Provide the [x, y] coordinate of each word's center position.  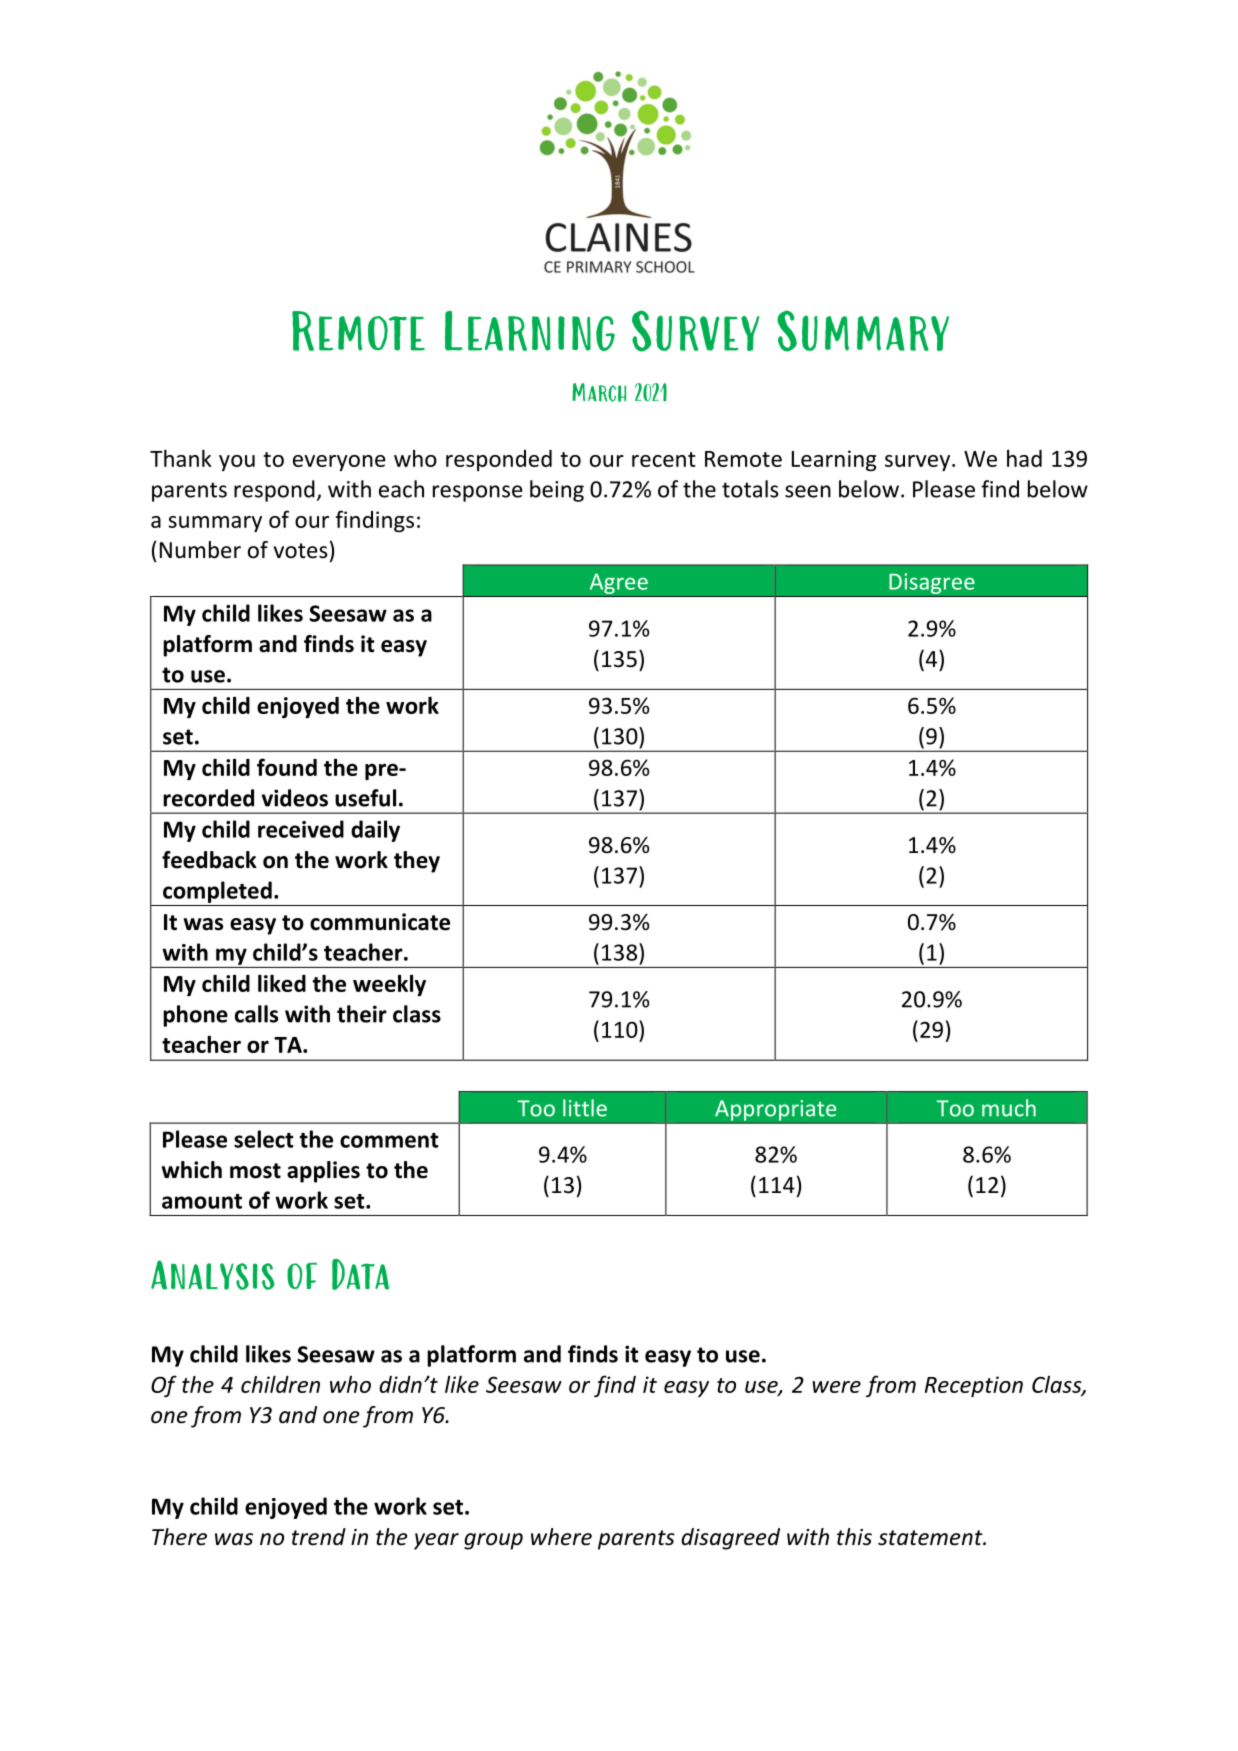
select [263, 1139]
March [599, 392]
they [417, 862]
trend [319, 1537]
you [237, 463]
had [1024, 458]
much [1009, 1108]
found [287, 767]
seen [808, 491]
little [585, 1108]
